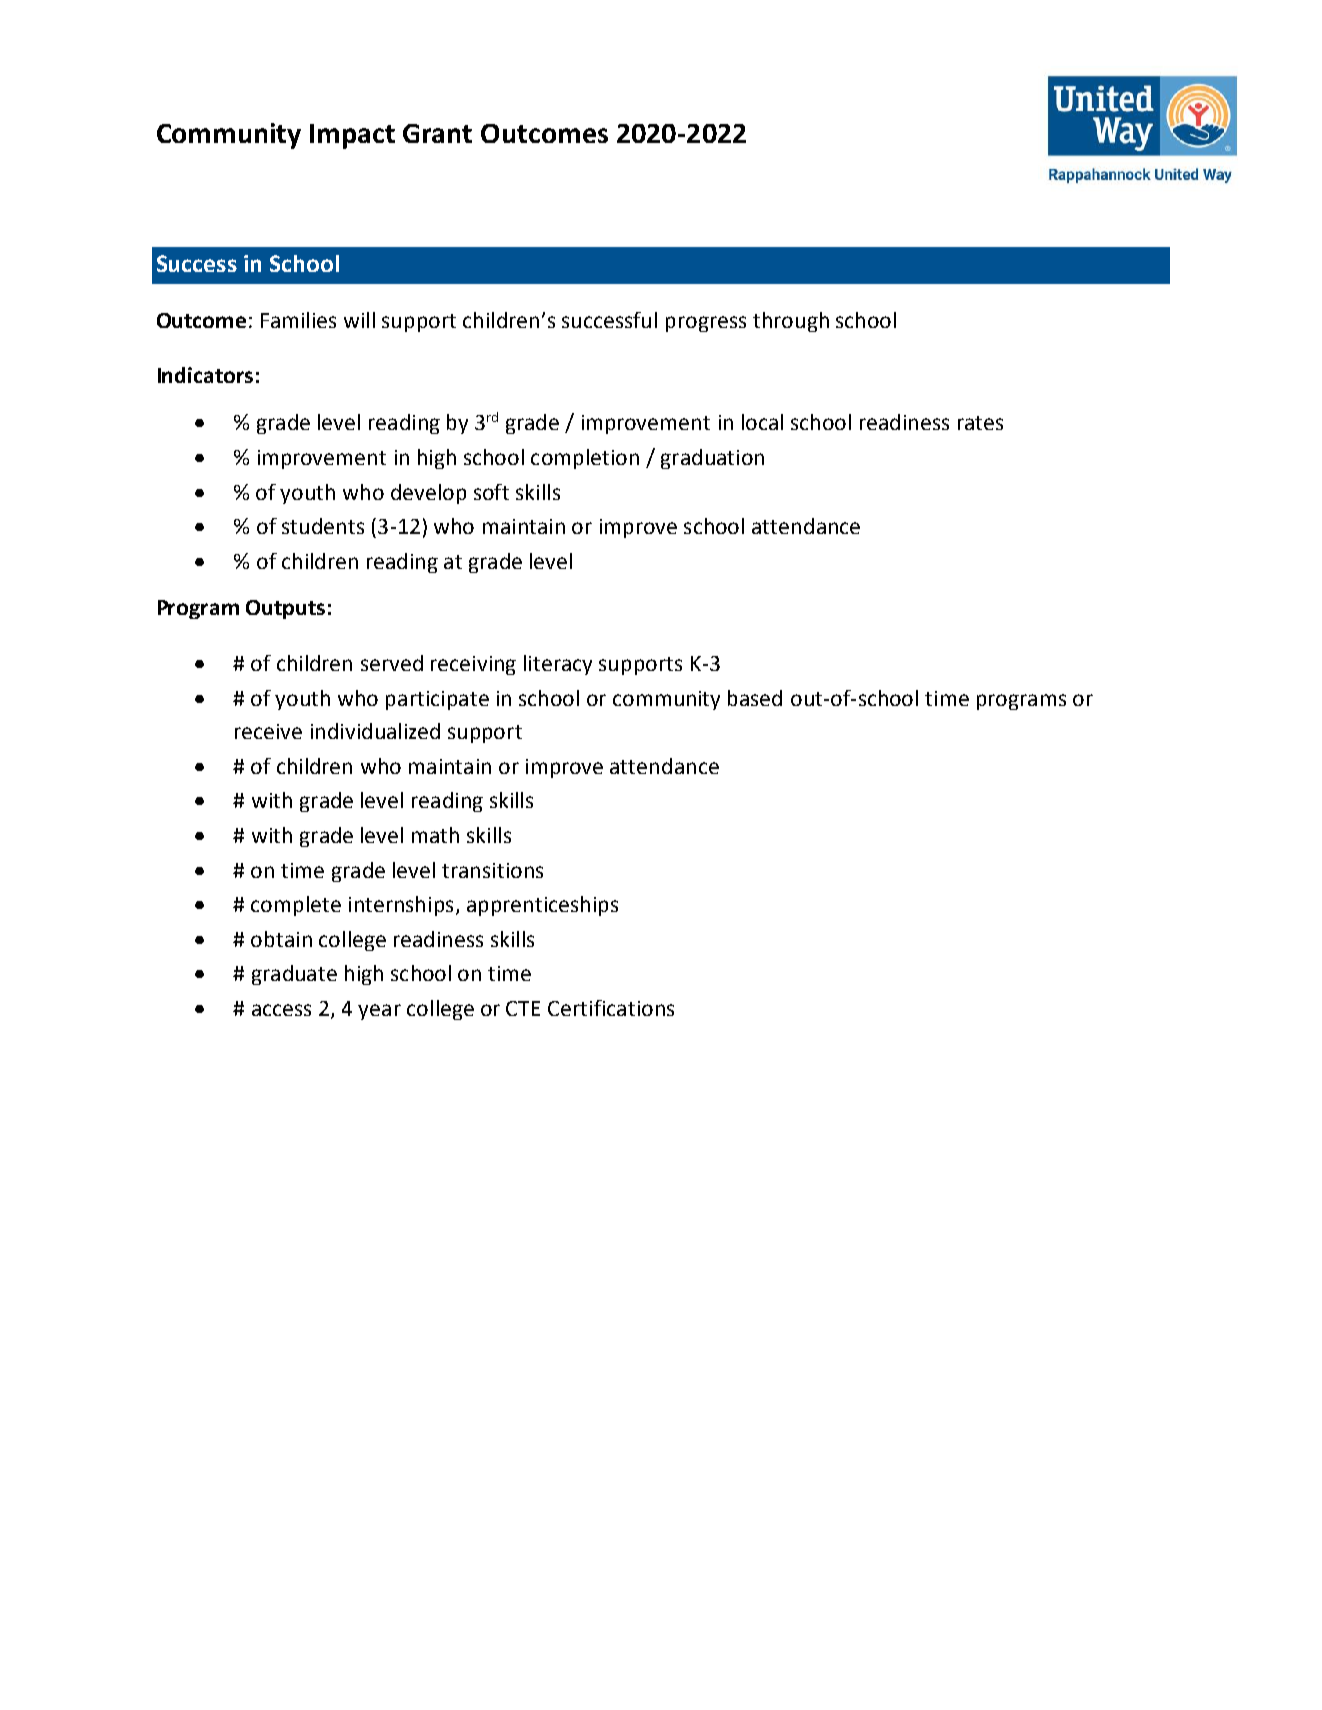 Image resolution: width=1322 pixels, height=1710 pixels. I want to click on Indicators, so click(205, 375).
